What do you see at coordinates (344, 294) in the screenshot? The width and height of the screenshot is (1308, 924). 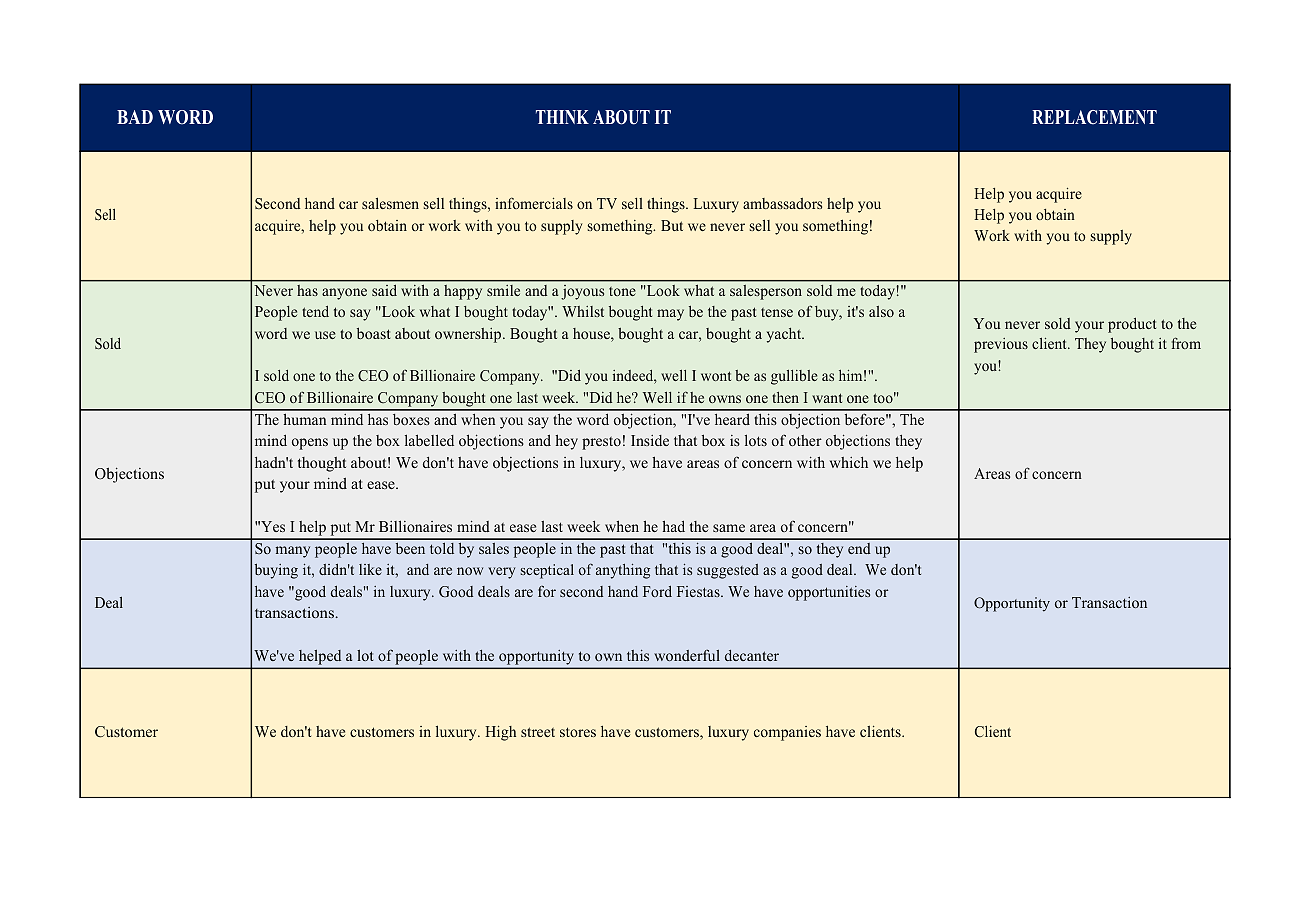 I see `anyone` at bounding box center [344, 294].
